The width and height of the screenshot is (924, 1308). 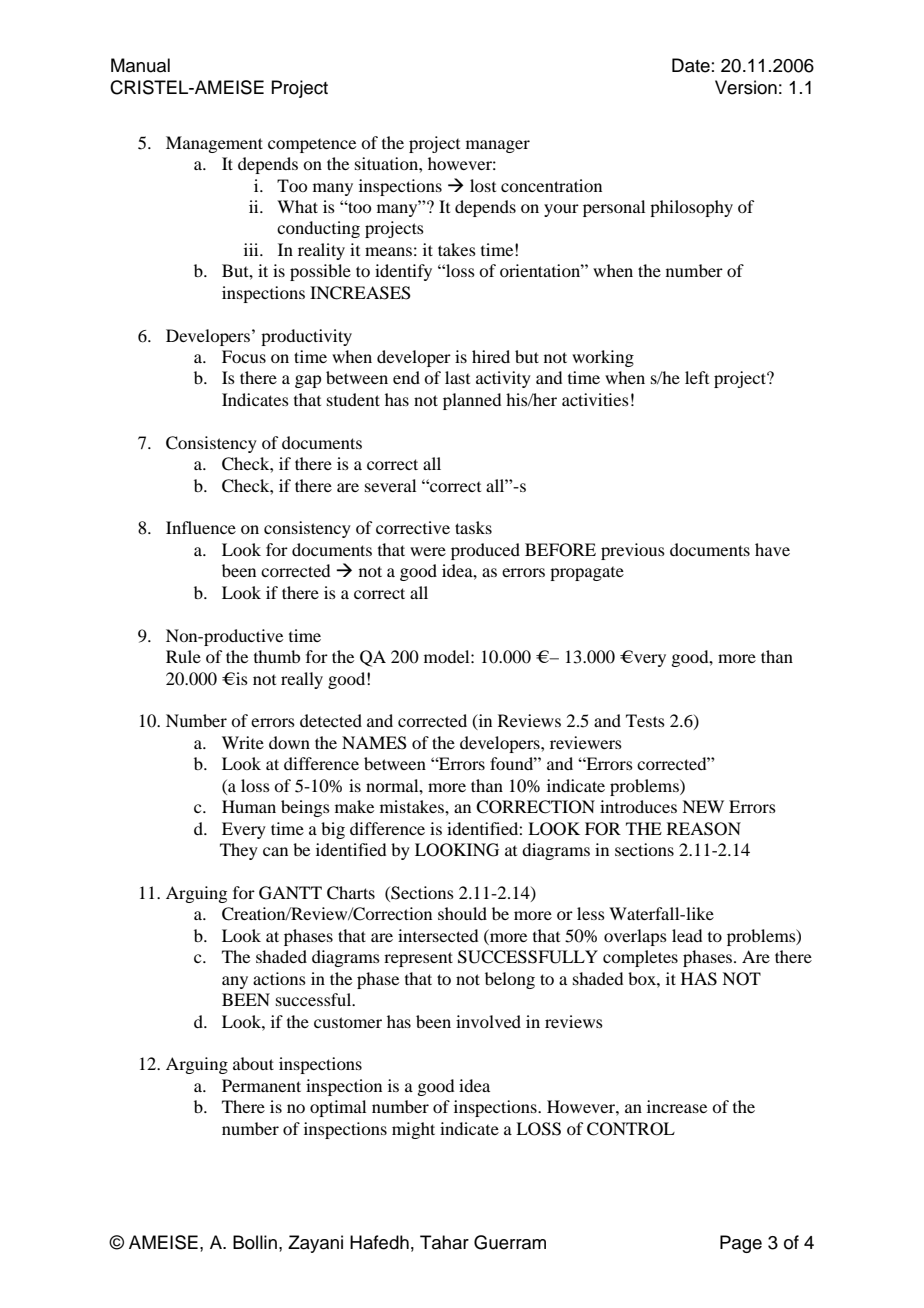 What do you see at coordinates (413, 1130) in the screenshot?
I see `might` at bounding box center [413, 1130].
